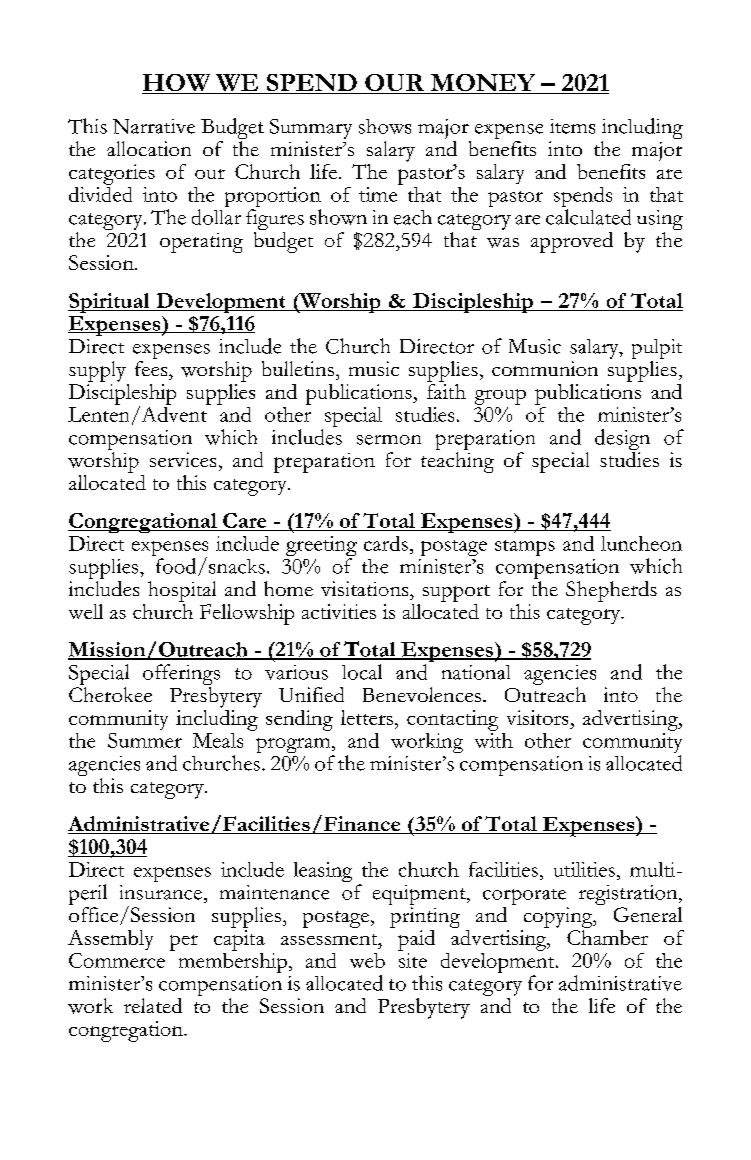 This image has width=751, height=1160. I want to click on luncheon, so click(641, 543).
